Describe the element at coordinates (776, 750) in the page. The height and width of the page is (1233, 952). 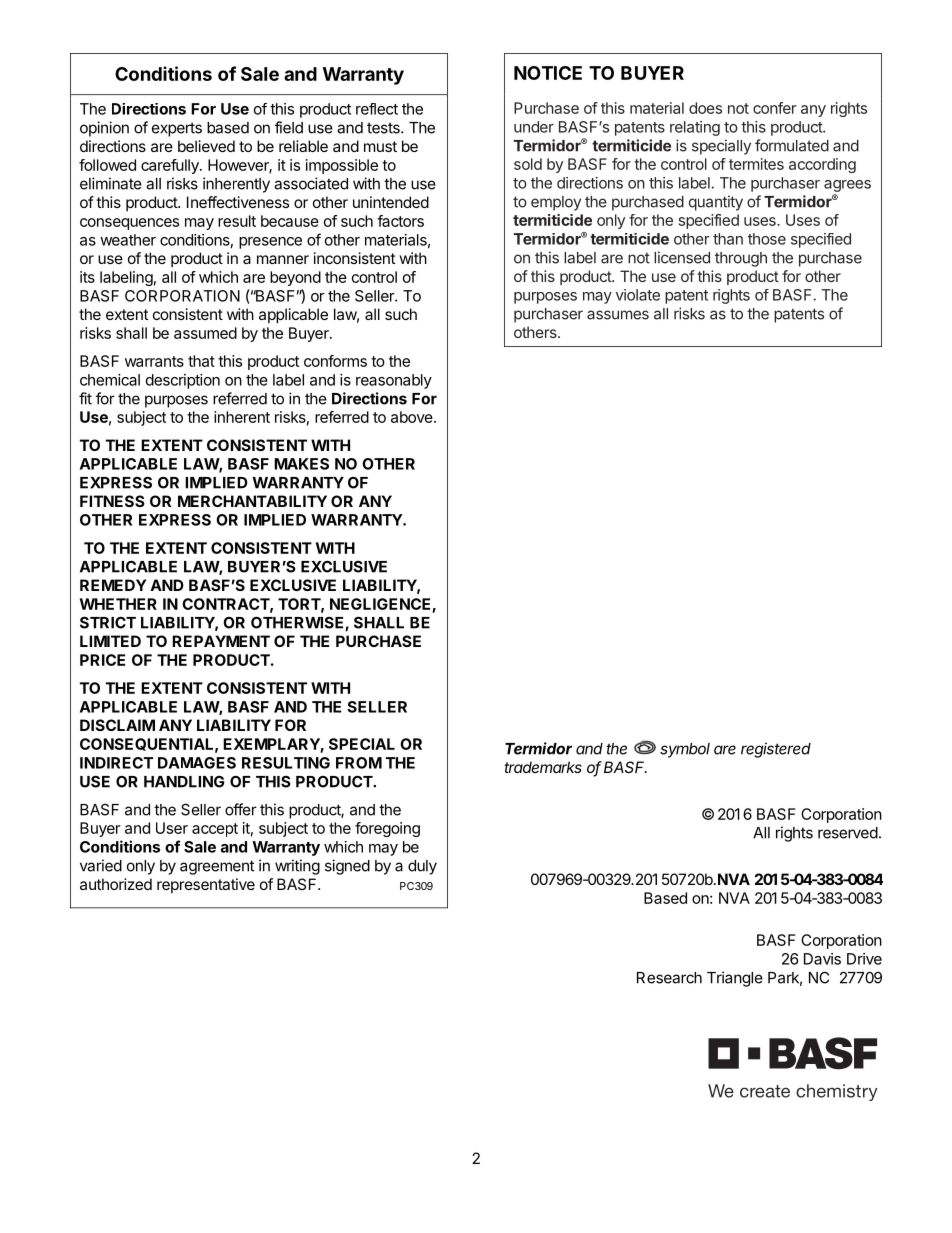
I see `registered` at that location.
